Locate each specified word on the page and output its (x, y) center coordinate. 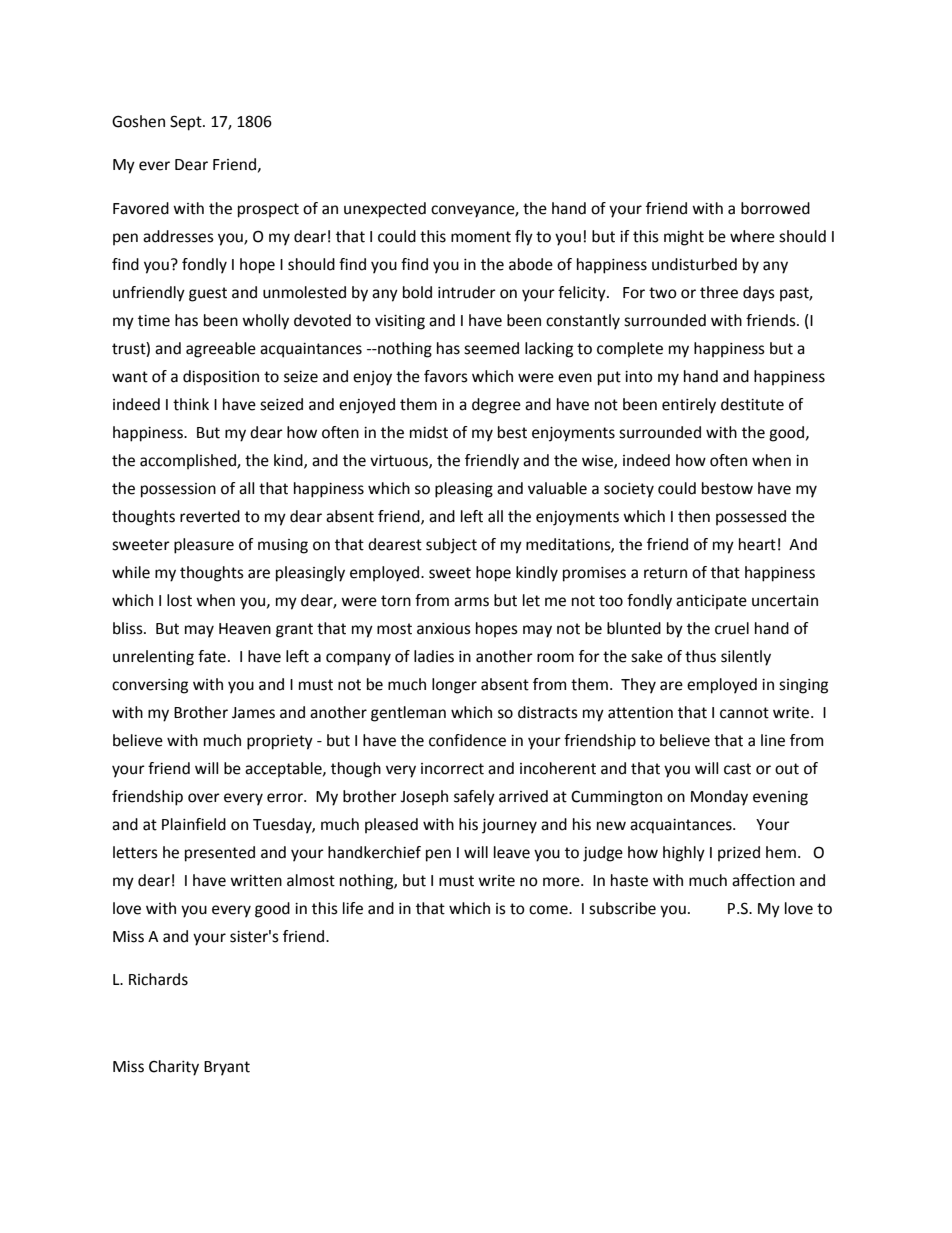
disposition (221, 378)
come (549, 910)
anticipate (711, 602)
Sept (187, 123)
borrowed (775, 208)
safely (474, 798)
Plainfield (194, 824)
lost (179, 600)
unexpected (385, 210)
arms (471, 602)
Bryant (227, 1068)
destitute (752, 404)
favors (446, 376)
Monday (719, 798)
